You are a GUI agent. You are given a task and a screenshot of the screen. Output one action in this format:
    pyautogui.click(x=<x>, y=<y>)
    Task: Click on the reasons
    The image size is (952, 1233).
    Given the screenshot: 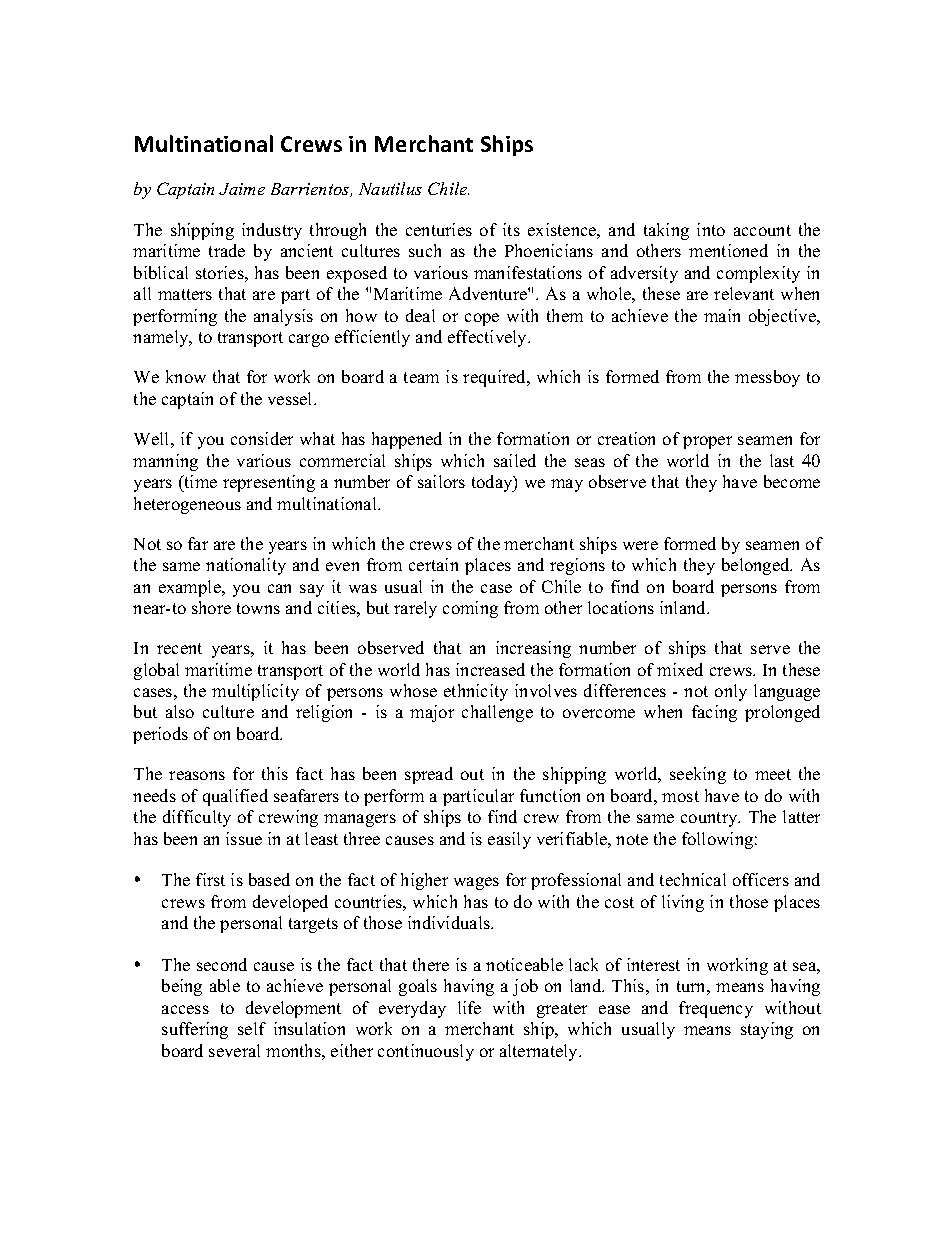 What is the action you would take?
    pyautogui.click(x=197, y=775)
